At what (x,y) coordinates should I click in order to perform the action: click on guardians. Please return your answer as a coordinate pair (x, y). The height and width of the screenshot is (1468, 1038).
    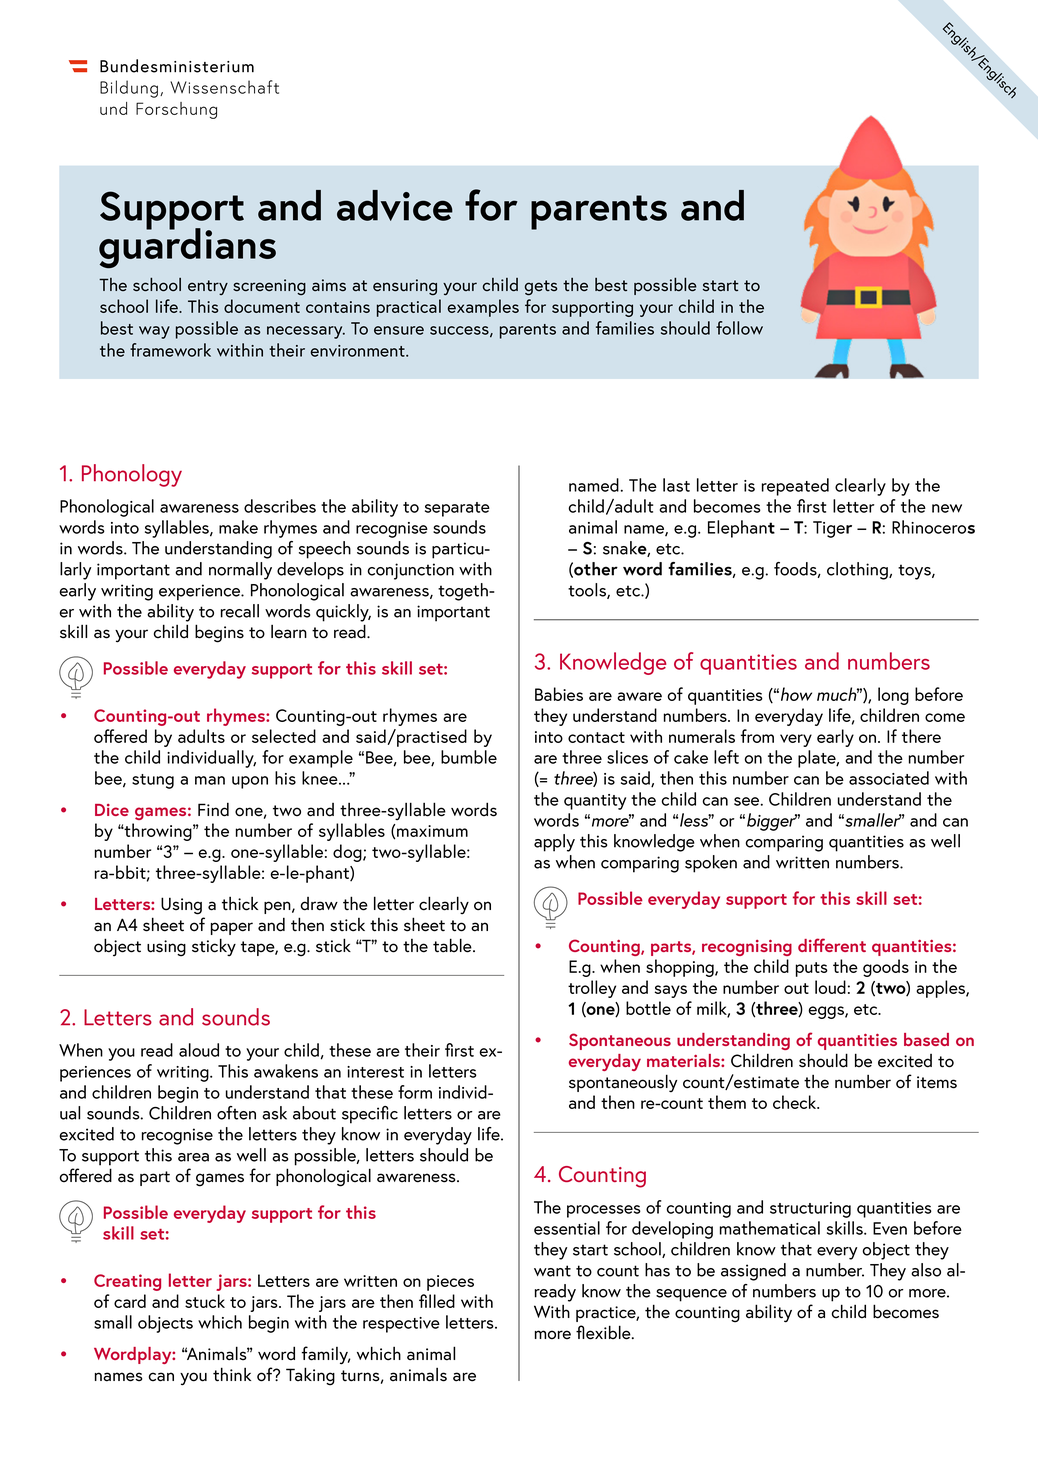
    Looking at the image, I should click on (187, 247).
